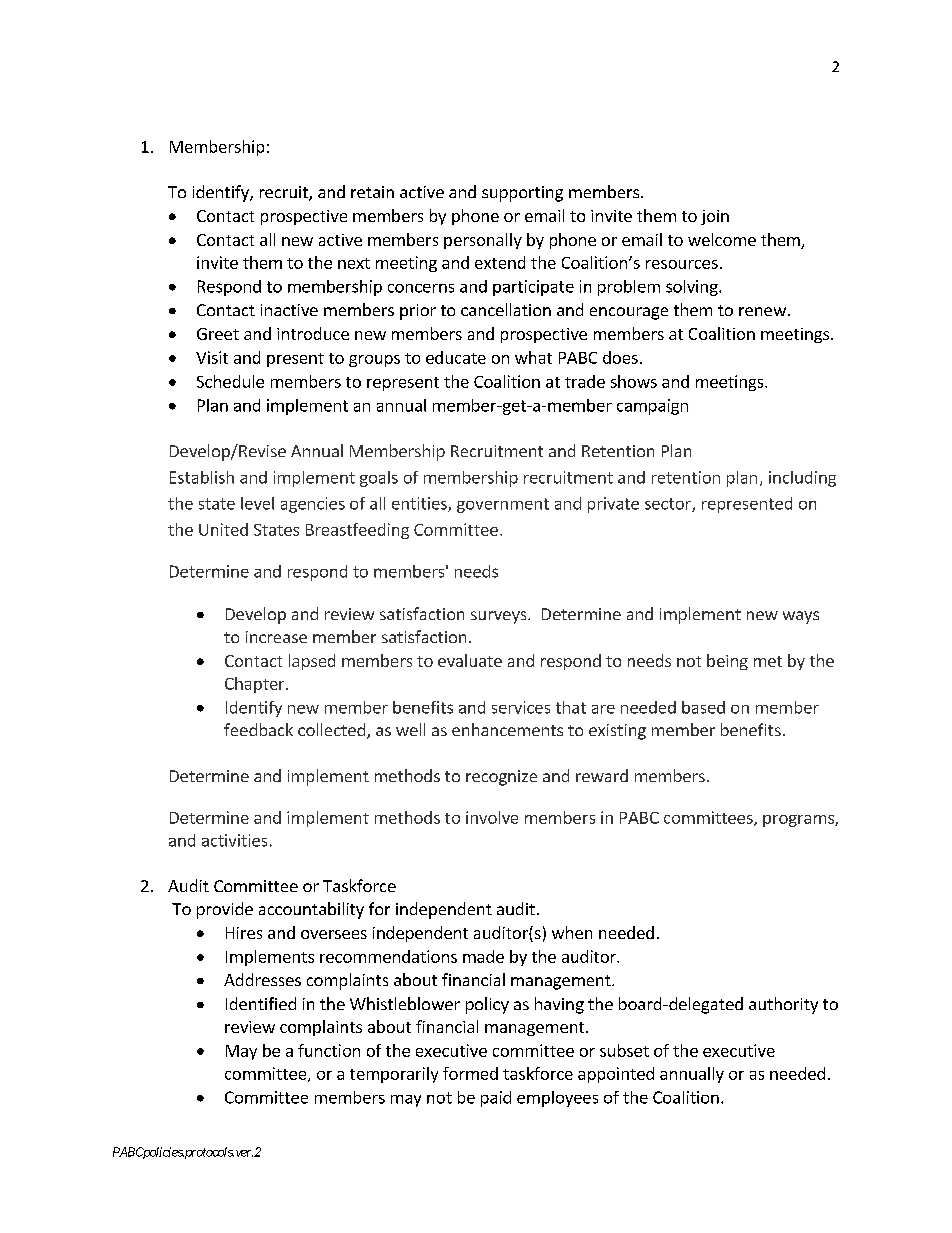 This document has height=1233, width=952. I want to click on next, so click(354, 263).
